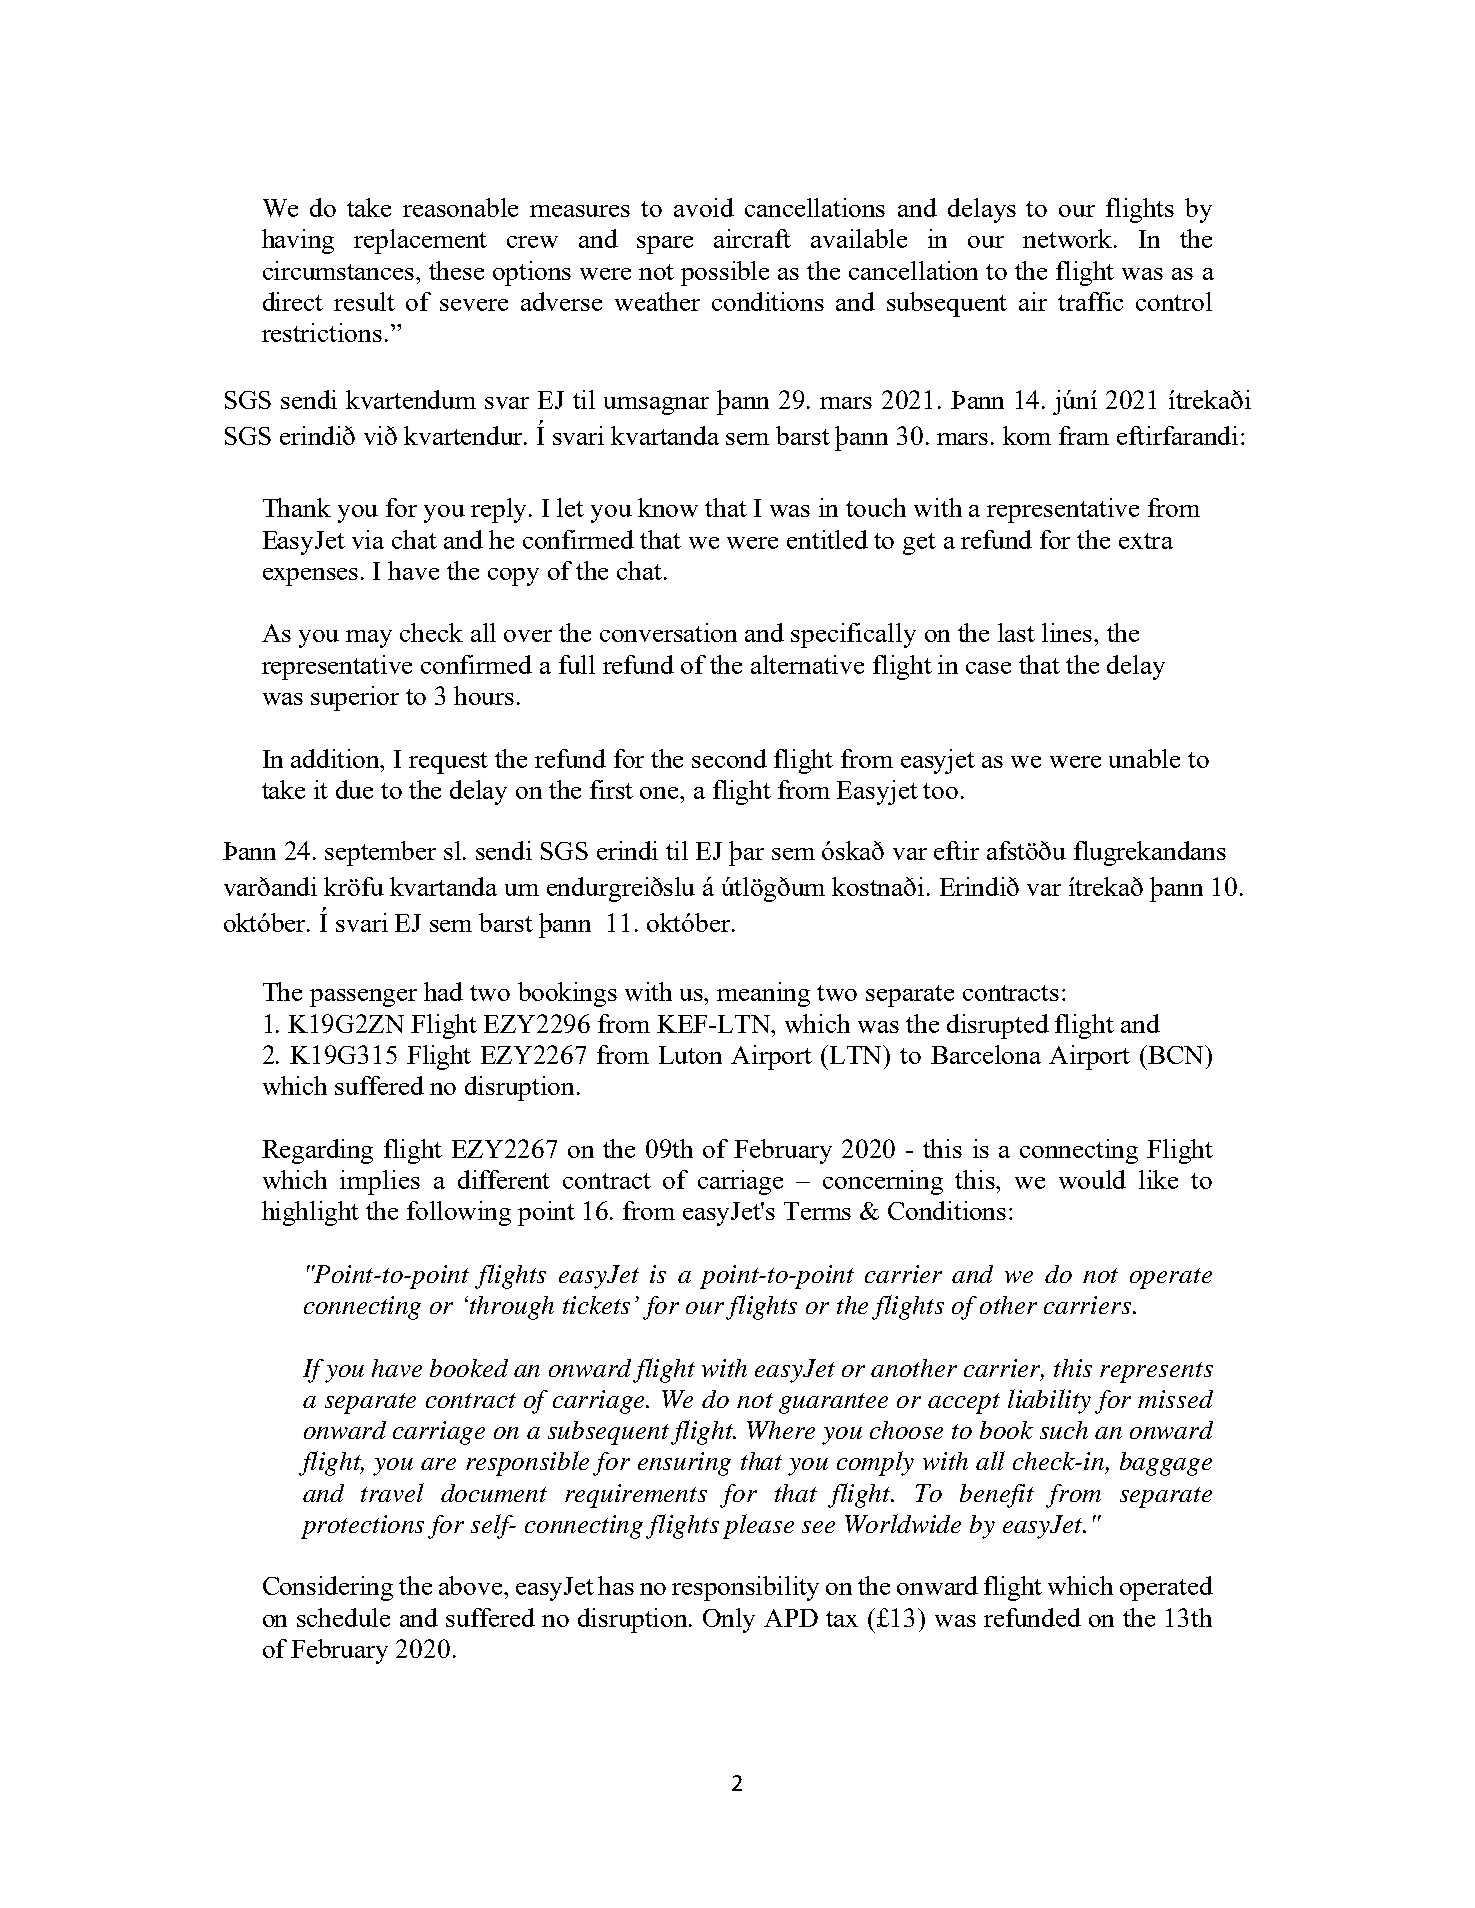  What do you see at coordinates (690, 1055) in the document?
I see `Luton` at bounding box center [690, 1055].
